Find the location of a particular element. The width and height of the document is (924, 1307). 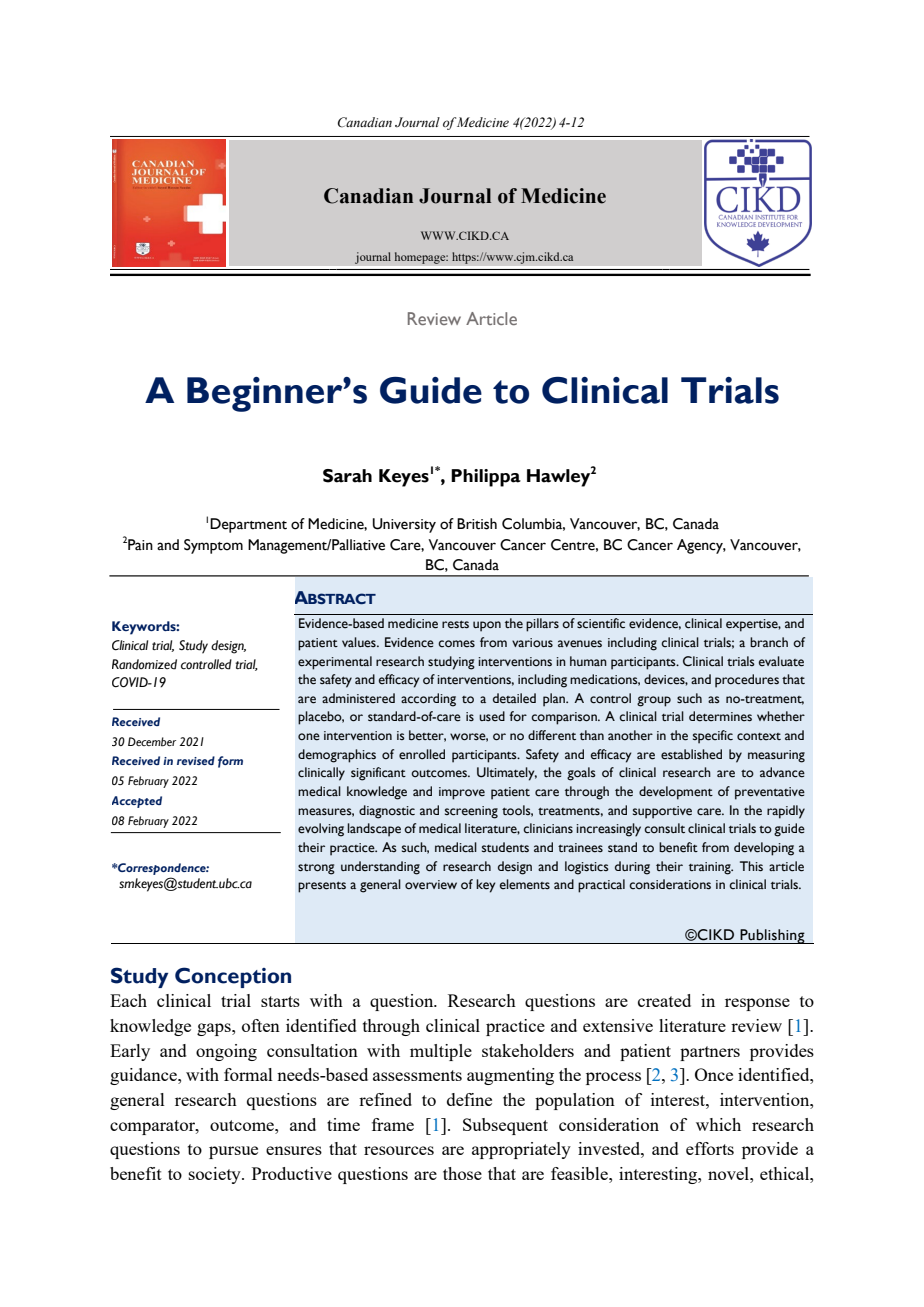

Philippa is located at coordinates (486, 478).
